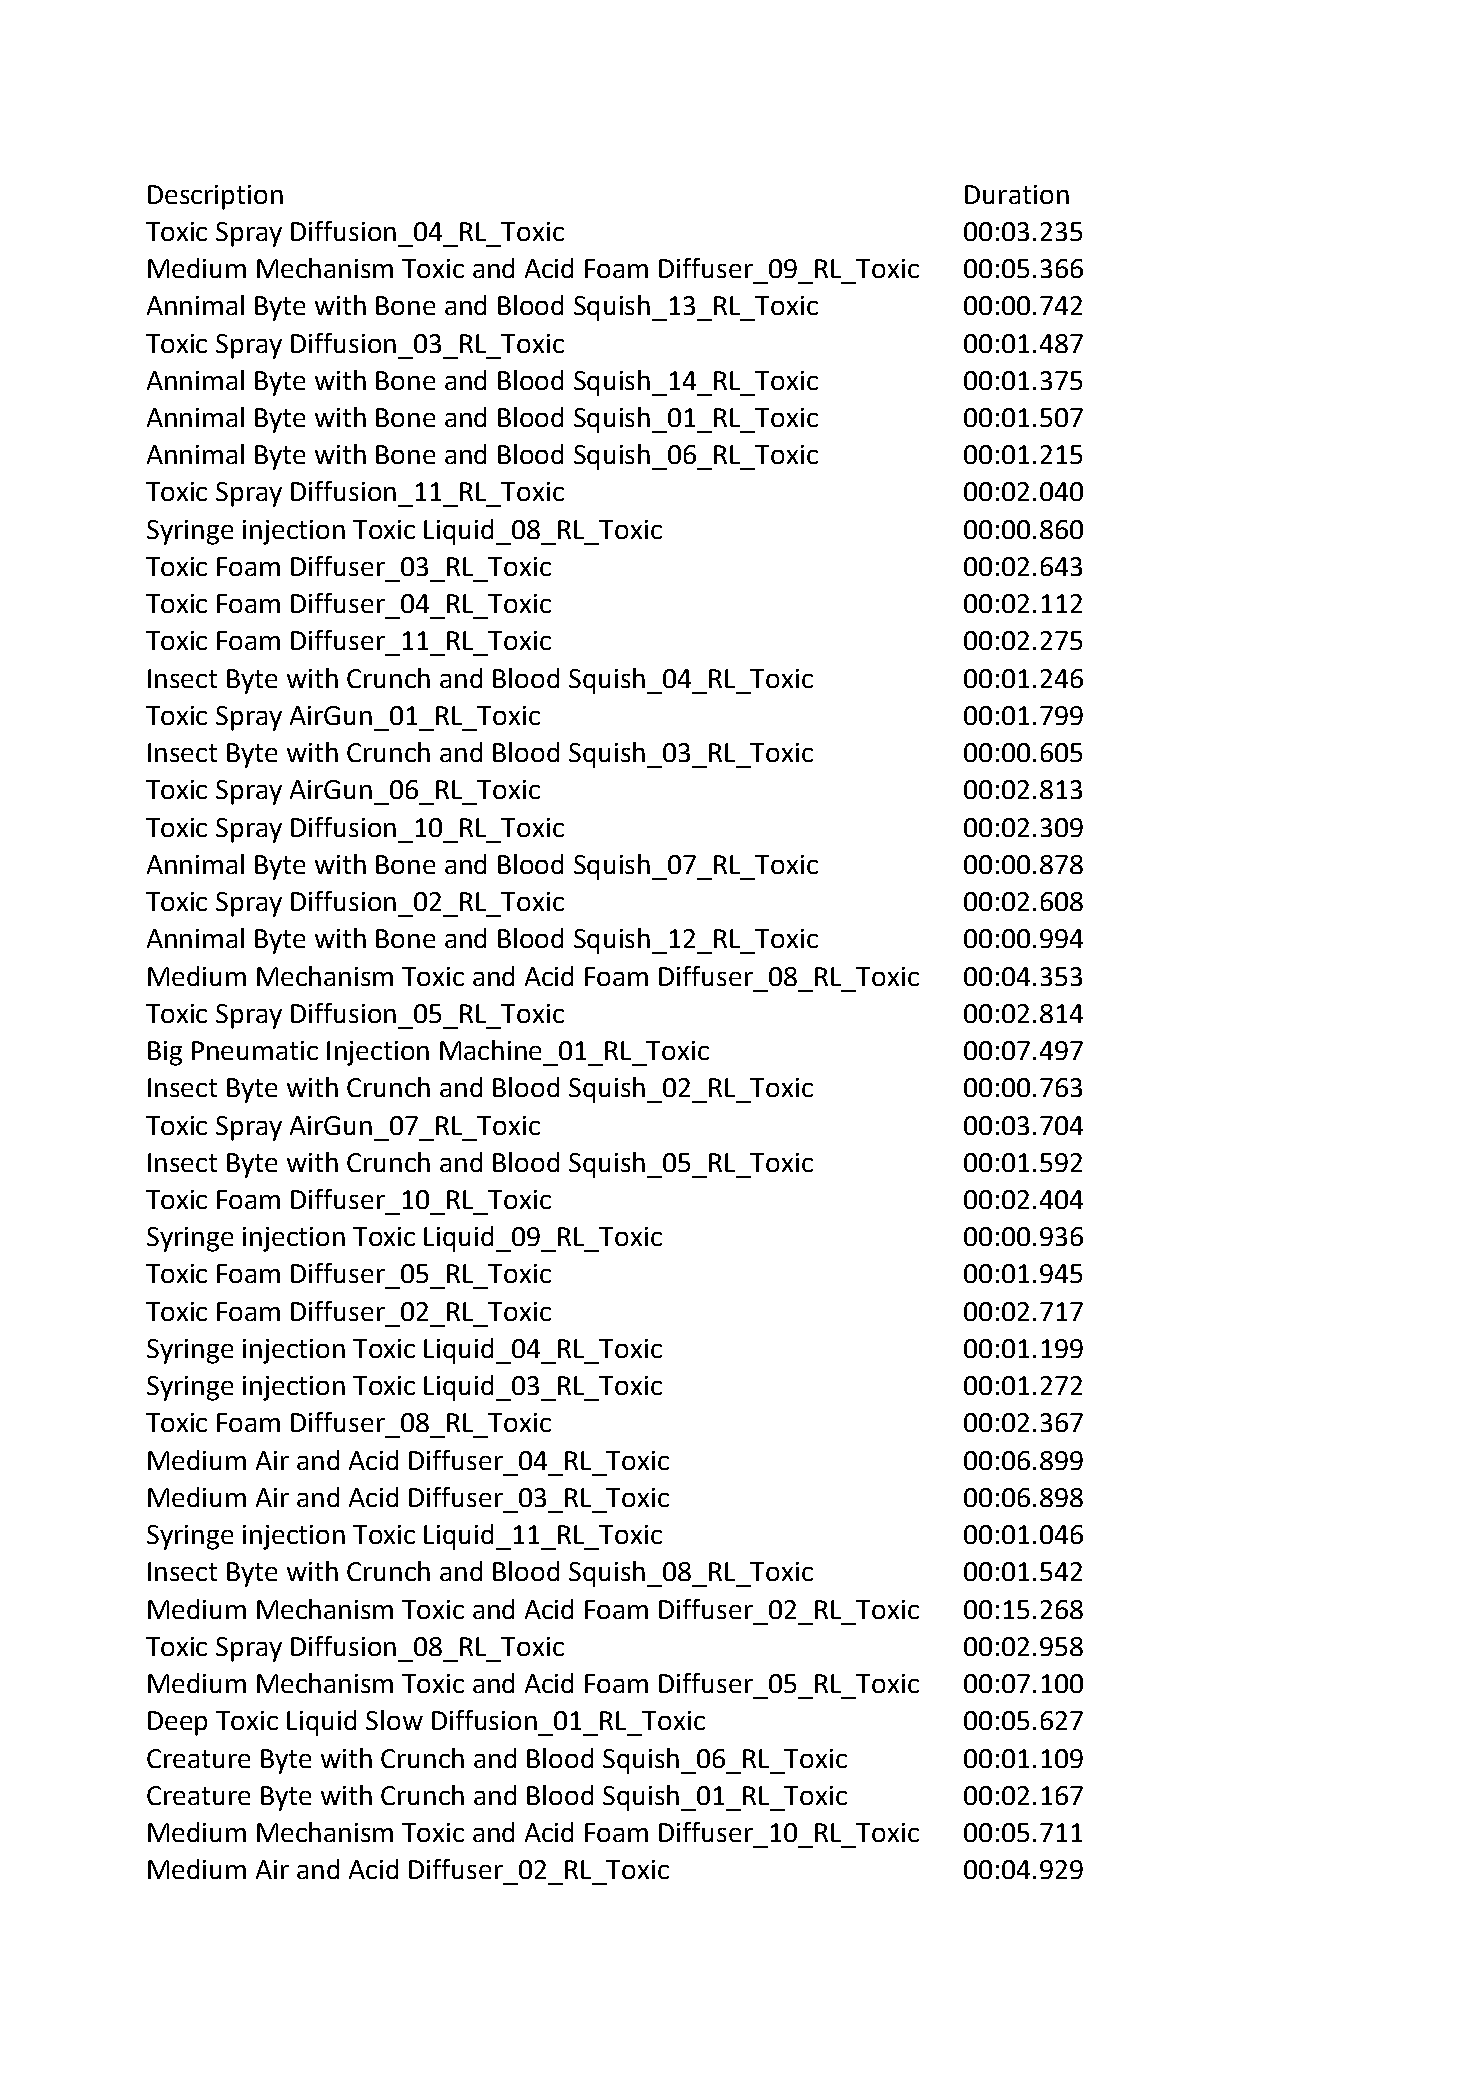  Describe the element at coordinates (165, 1053) in the image. I see `Big` at that location.
